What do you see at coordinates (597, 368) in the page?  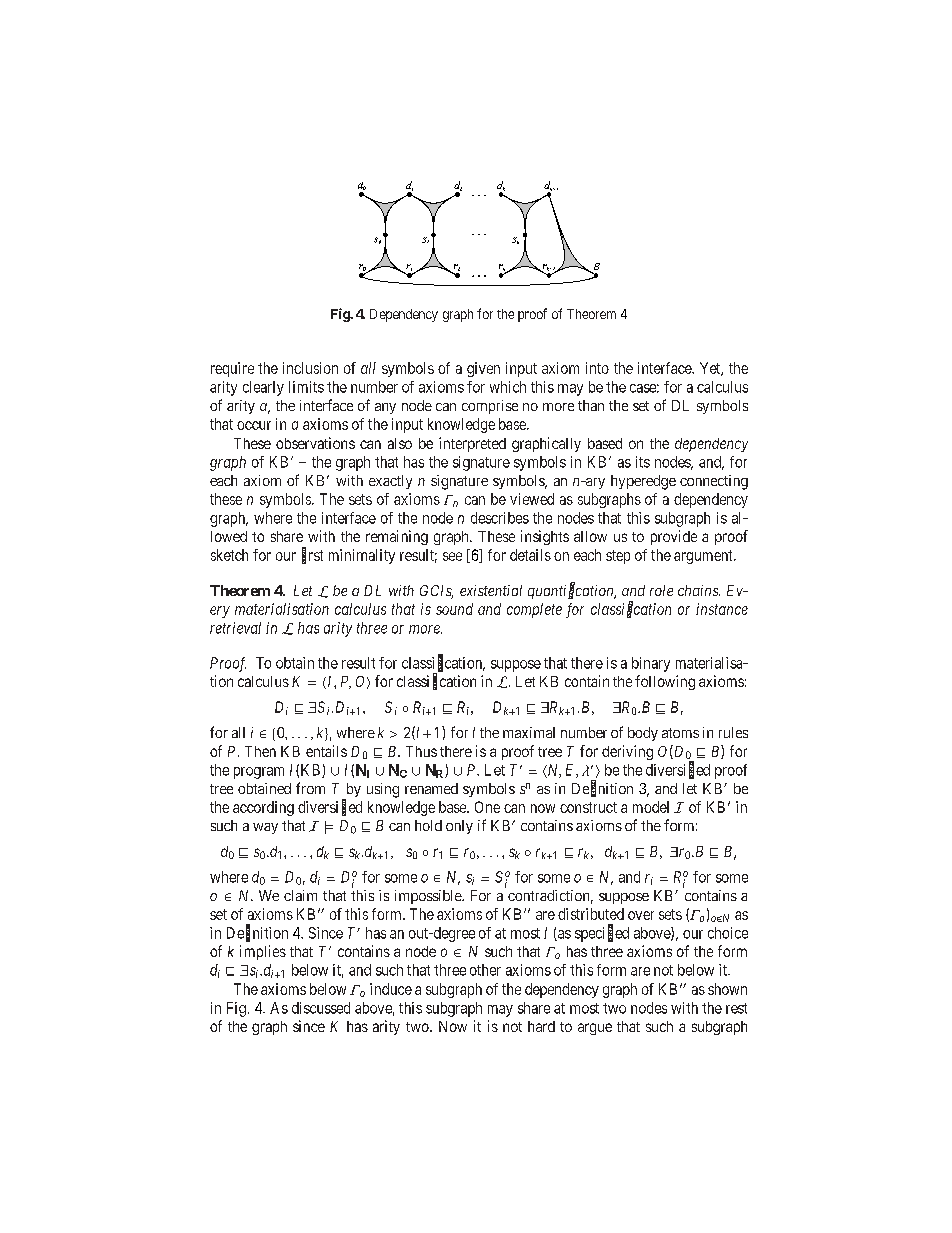 I see `into` at bounding box center [597, 368].
